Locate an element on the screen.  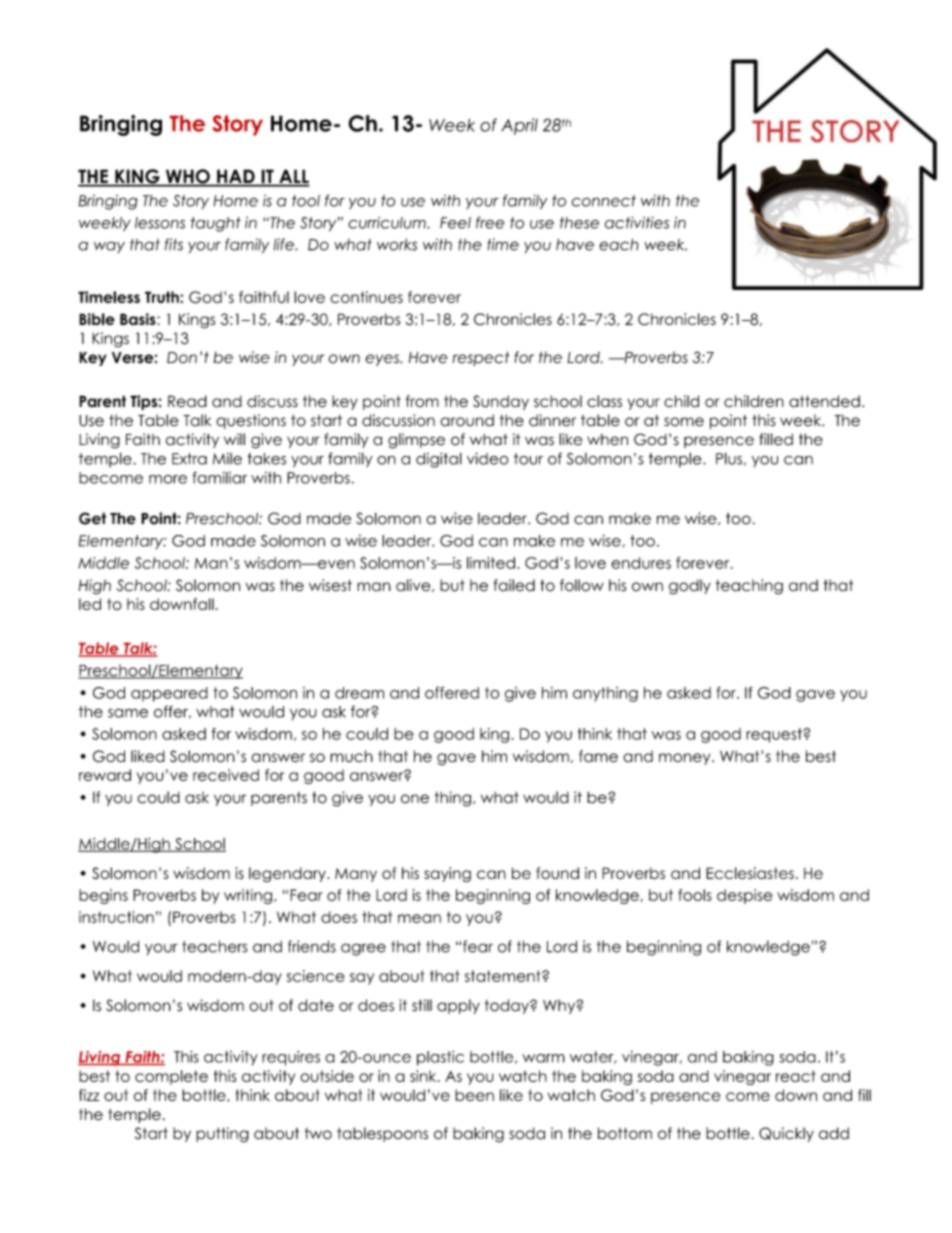
been is located at coordinates (474, 1095).
